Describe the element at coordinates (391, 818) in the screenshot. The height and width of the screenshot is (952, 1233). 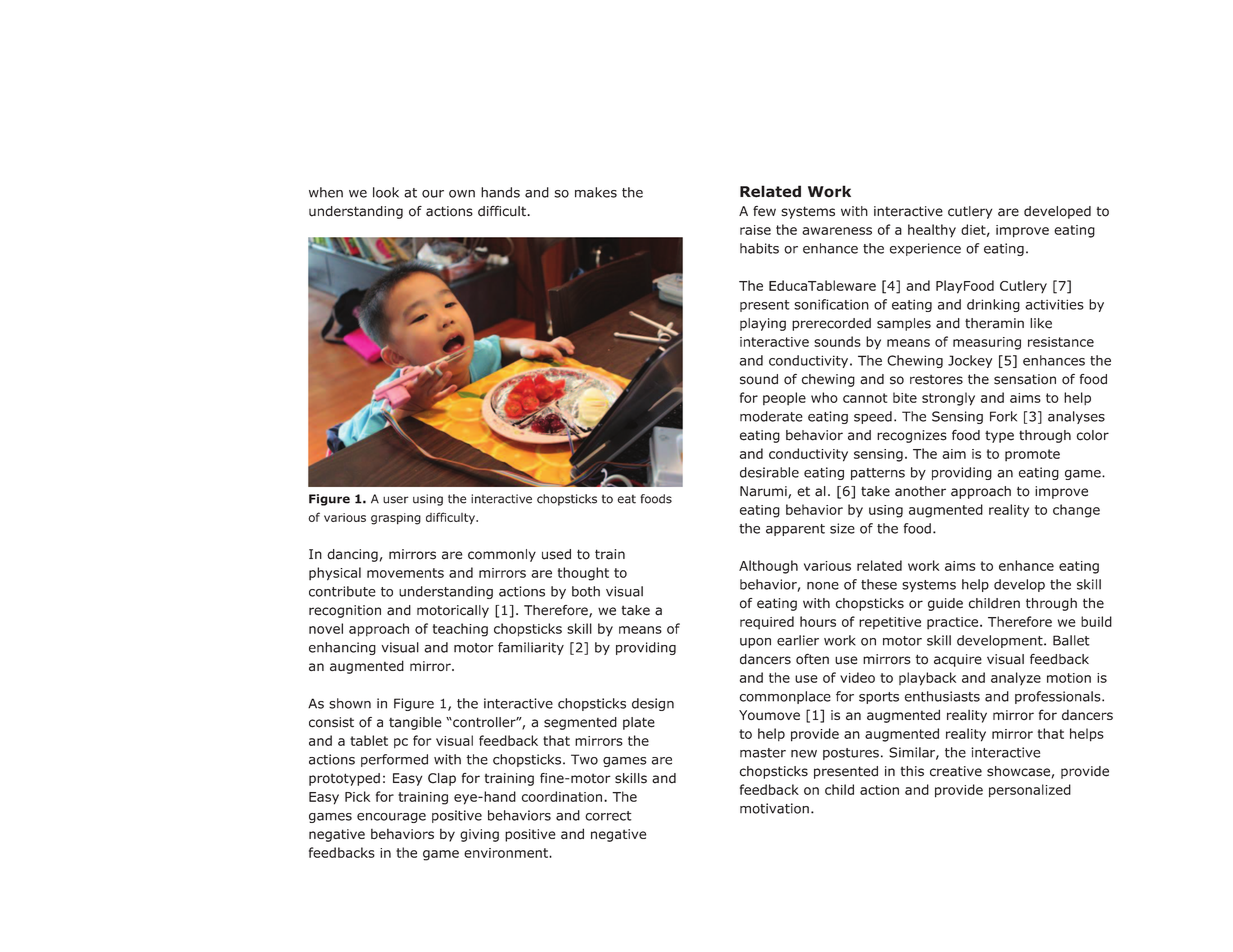
I see `encourage` at that location.
